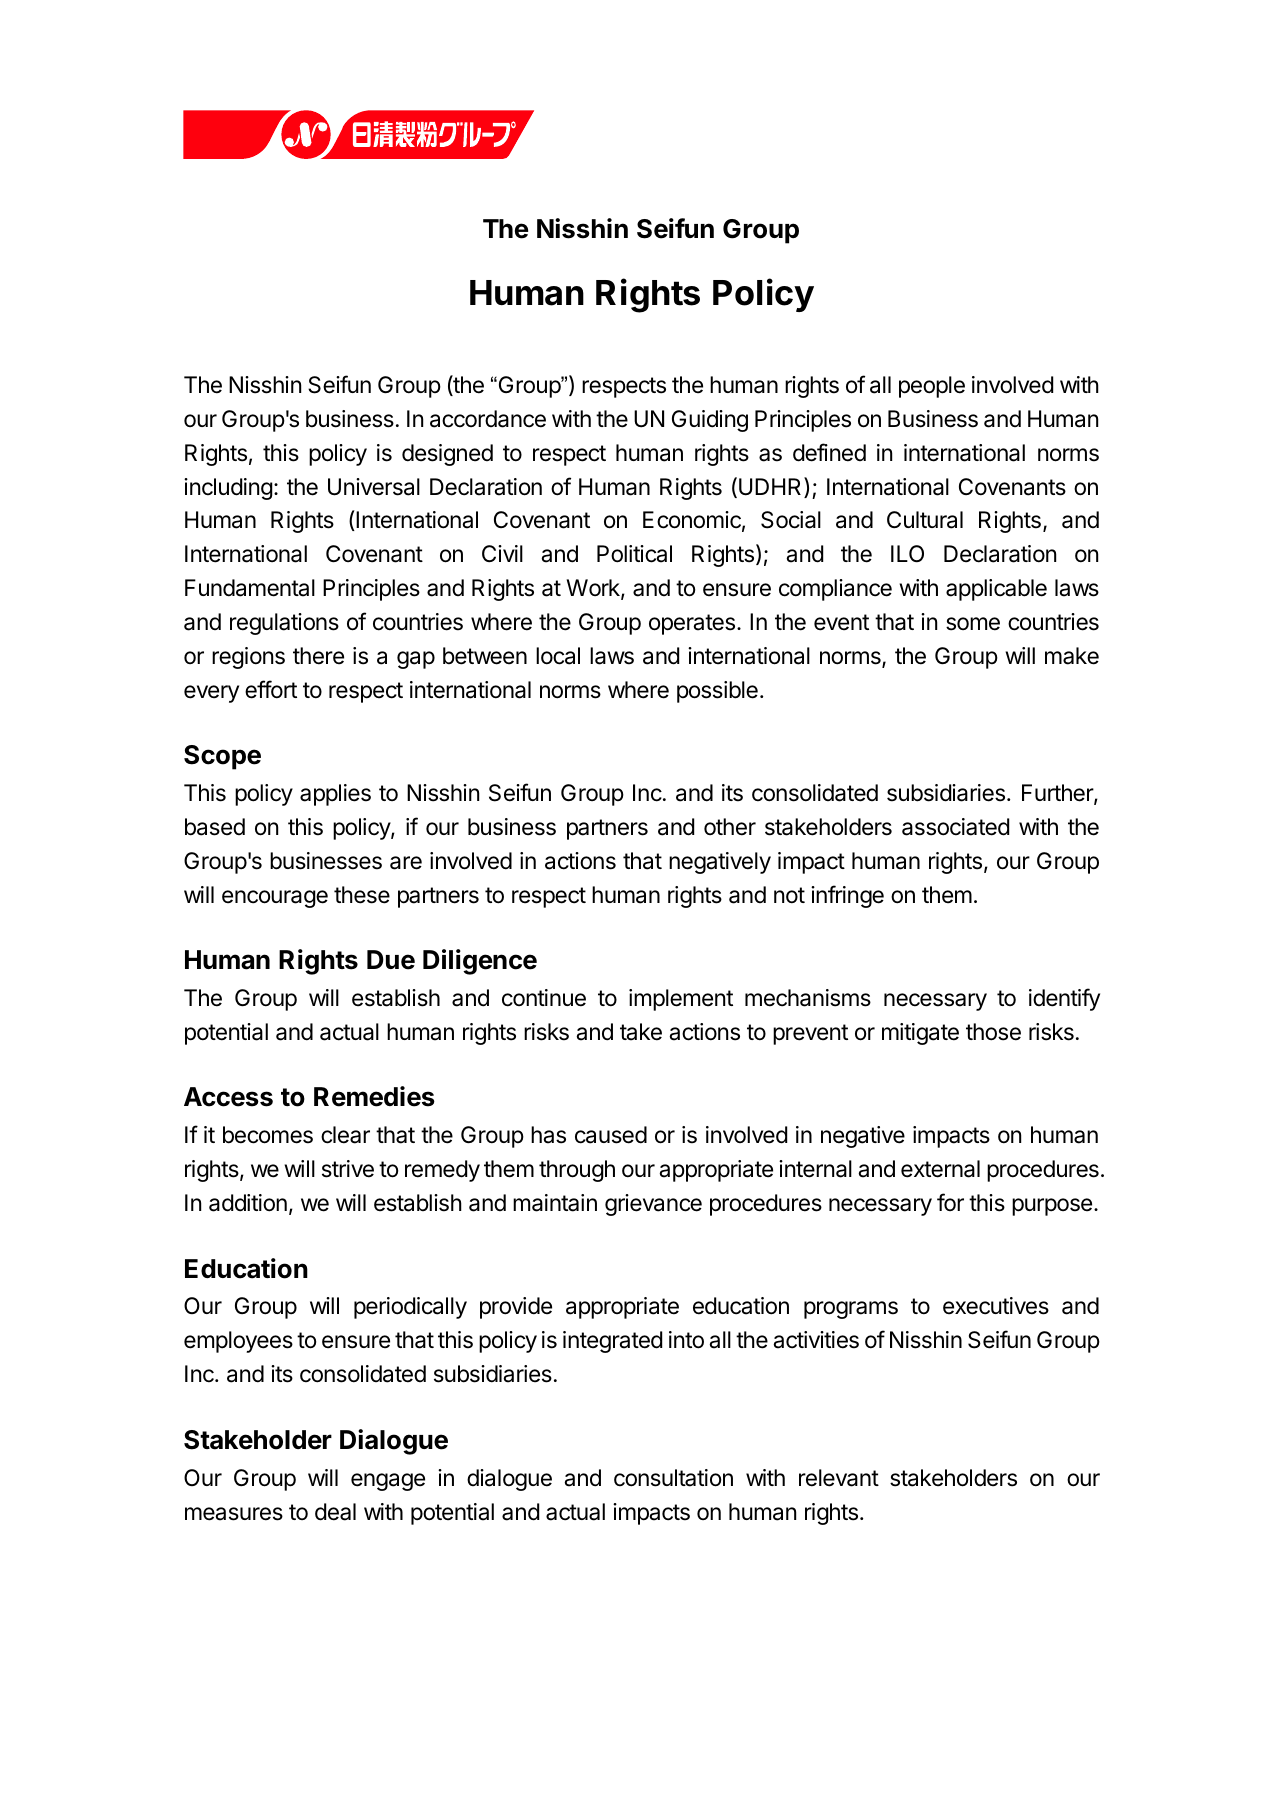 This screenshot has width=1282, height=1816. Describe the element at coordinates (391, 960) in the screenshot. I see `Due` at that location.
